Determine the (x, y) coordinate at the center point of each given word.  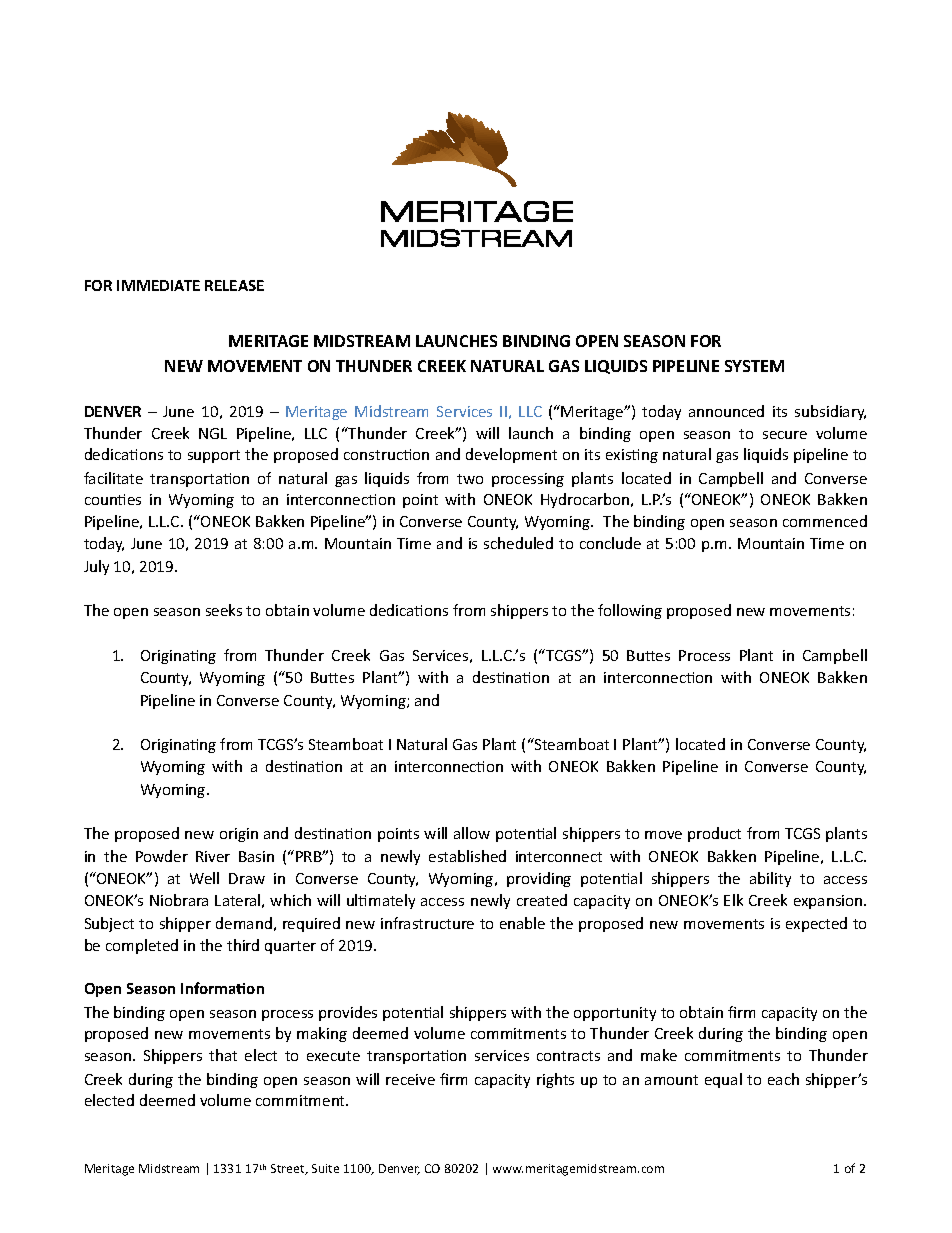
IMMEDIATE (158, 285)
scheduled (518, 543)
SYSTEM (754, 366)
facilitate (113, 478)
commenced (825, 521)
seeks (224, 610)
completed (142, 946)
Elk (733, 900)
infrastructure (427, 923)
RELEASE (234, 285)
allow (472, 833)
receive (410, 1079)
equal (723, 1080)
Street (289, 1169)
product (714, 834)
